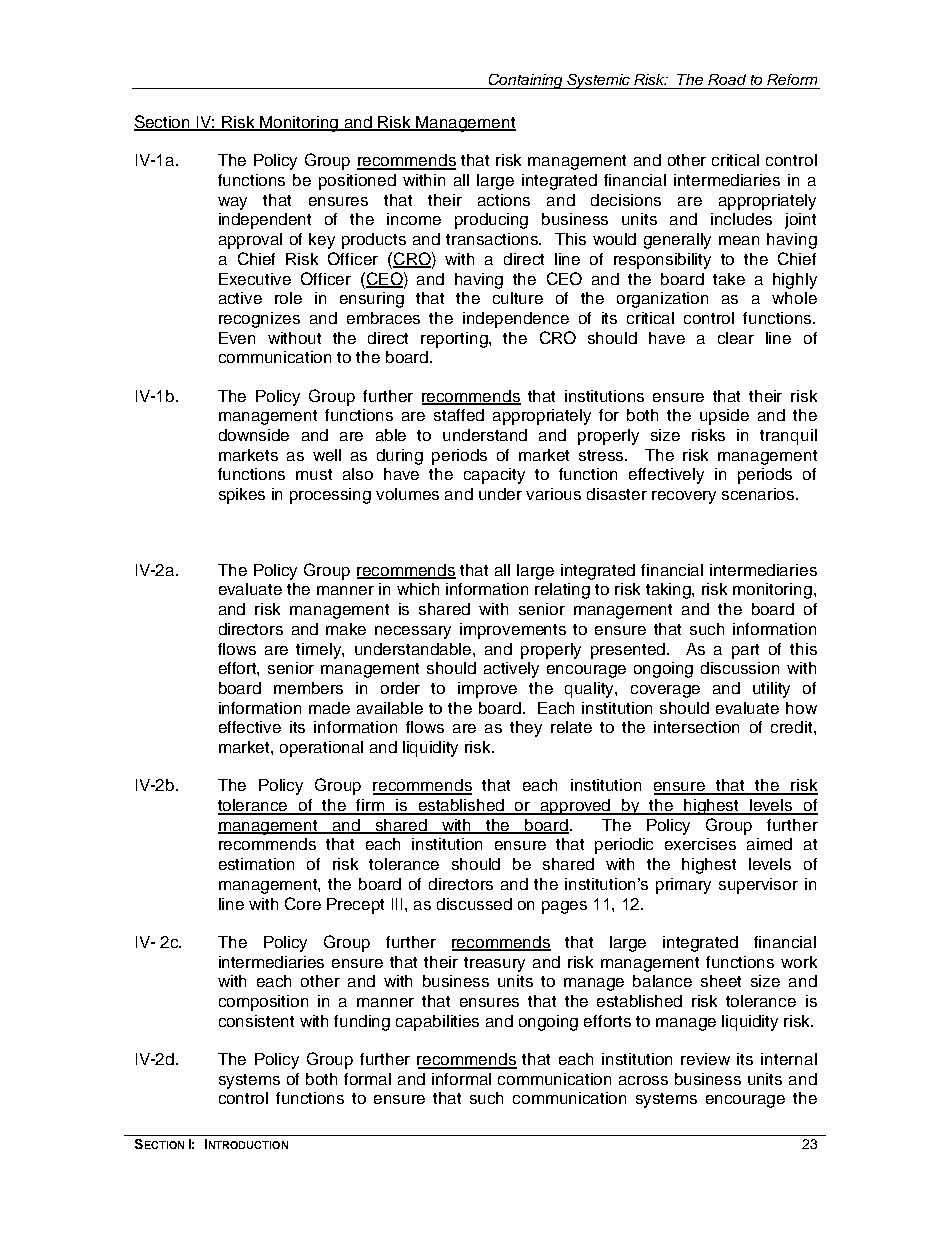 The height and width of the screenshot is (1233, 952). I want to click on consistent, so click(256, 1021).
